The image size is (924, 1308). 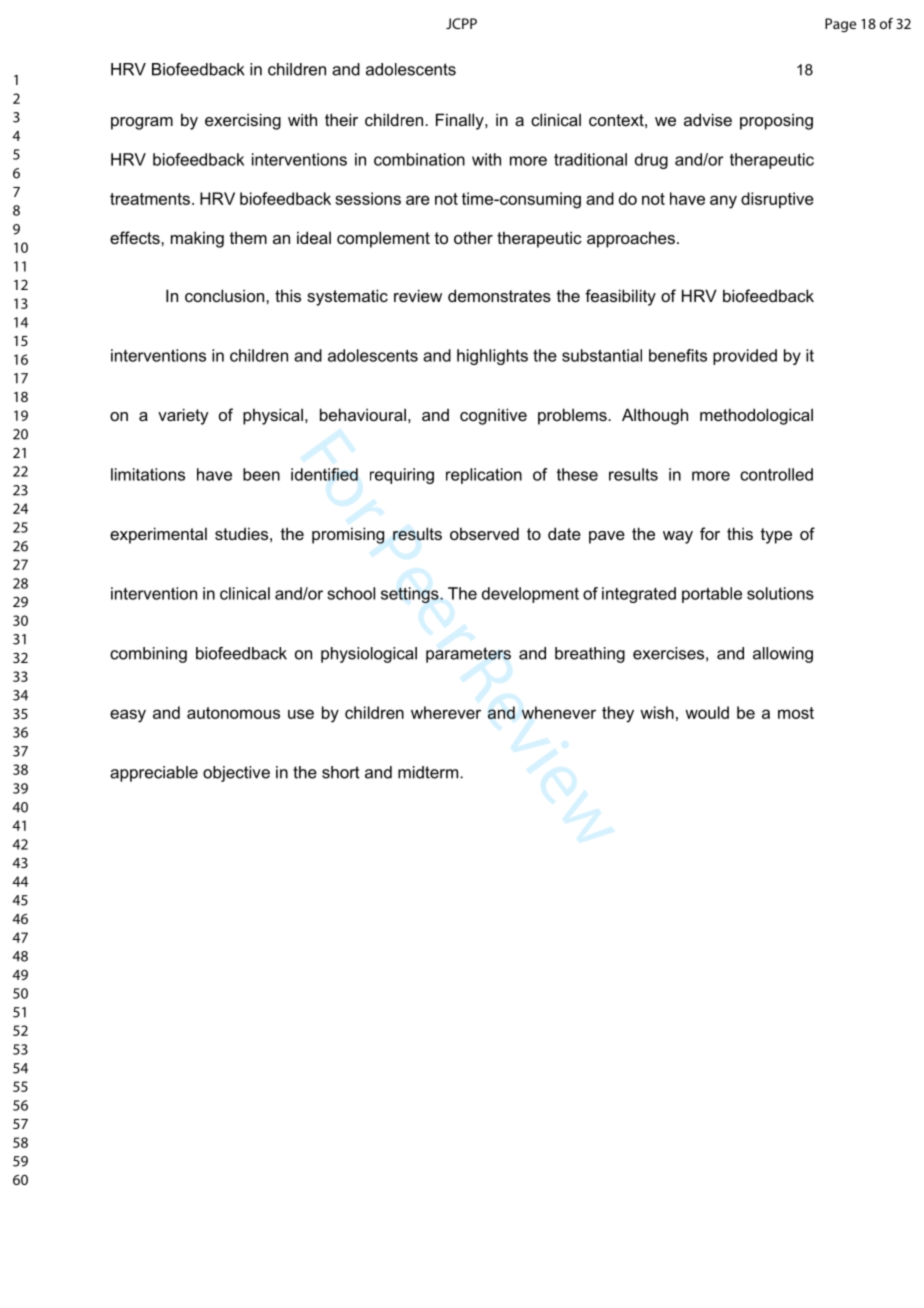 I want to click on exercising, so click(x=243, y=121).
